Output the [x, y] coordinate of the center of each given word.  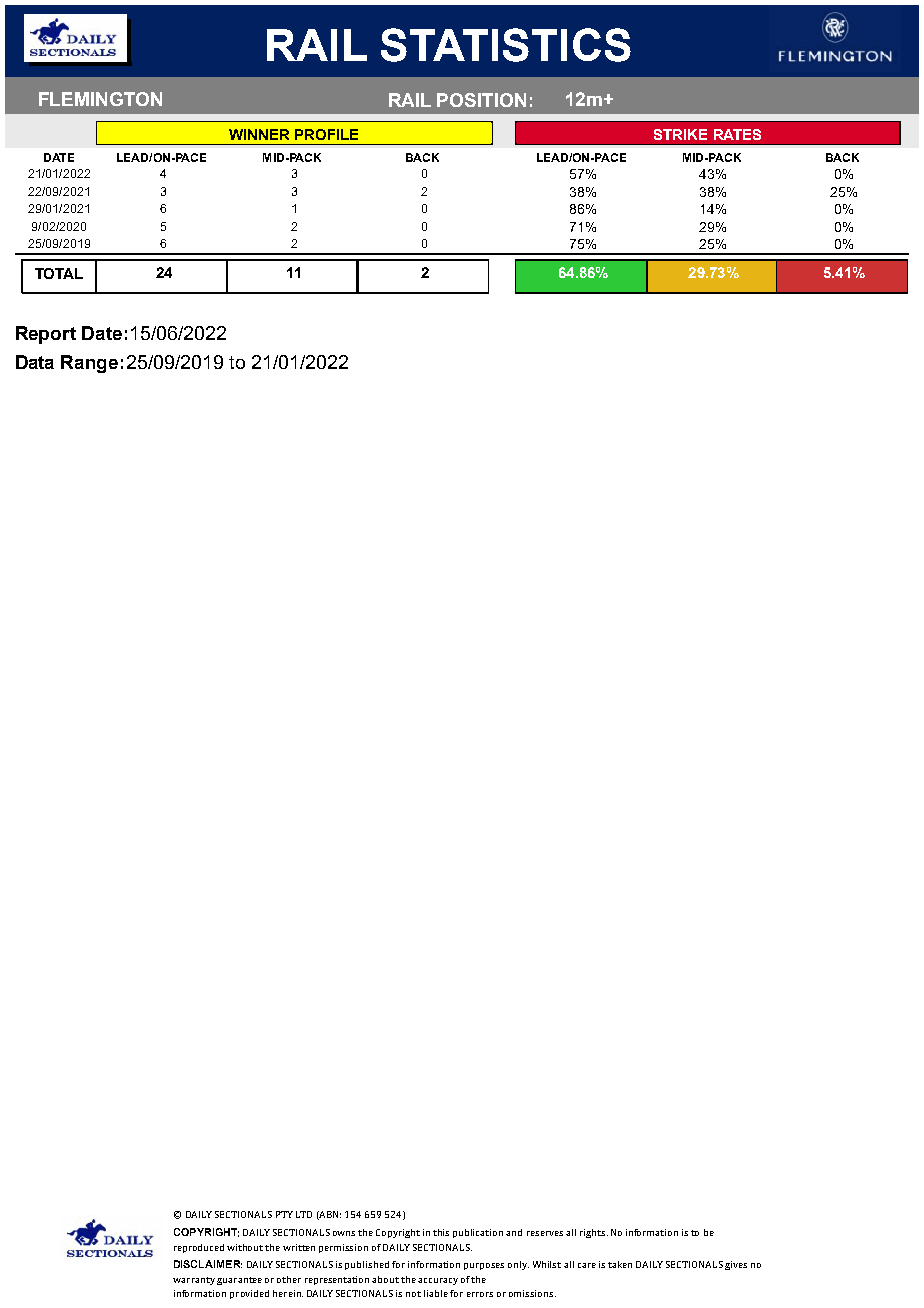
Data [35, 362]
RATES [737, 134]
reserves [545, 1233]
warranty [194, 1281]
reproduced [199, 1248]
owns [344, 1233]
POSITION [481, 100]
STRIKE [680, 134]
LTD [304, 1214]
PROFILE [326, 134]
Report [46, 335]
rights [594, 1233]
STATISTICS [506, 45]
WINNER [259, 134]
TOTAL [59, 273]
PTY [284, 1214]
